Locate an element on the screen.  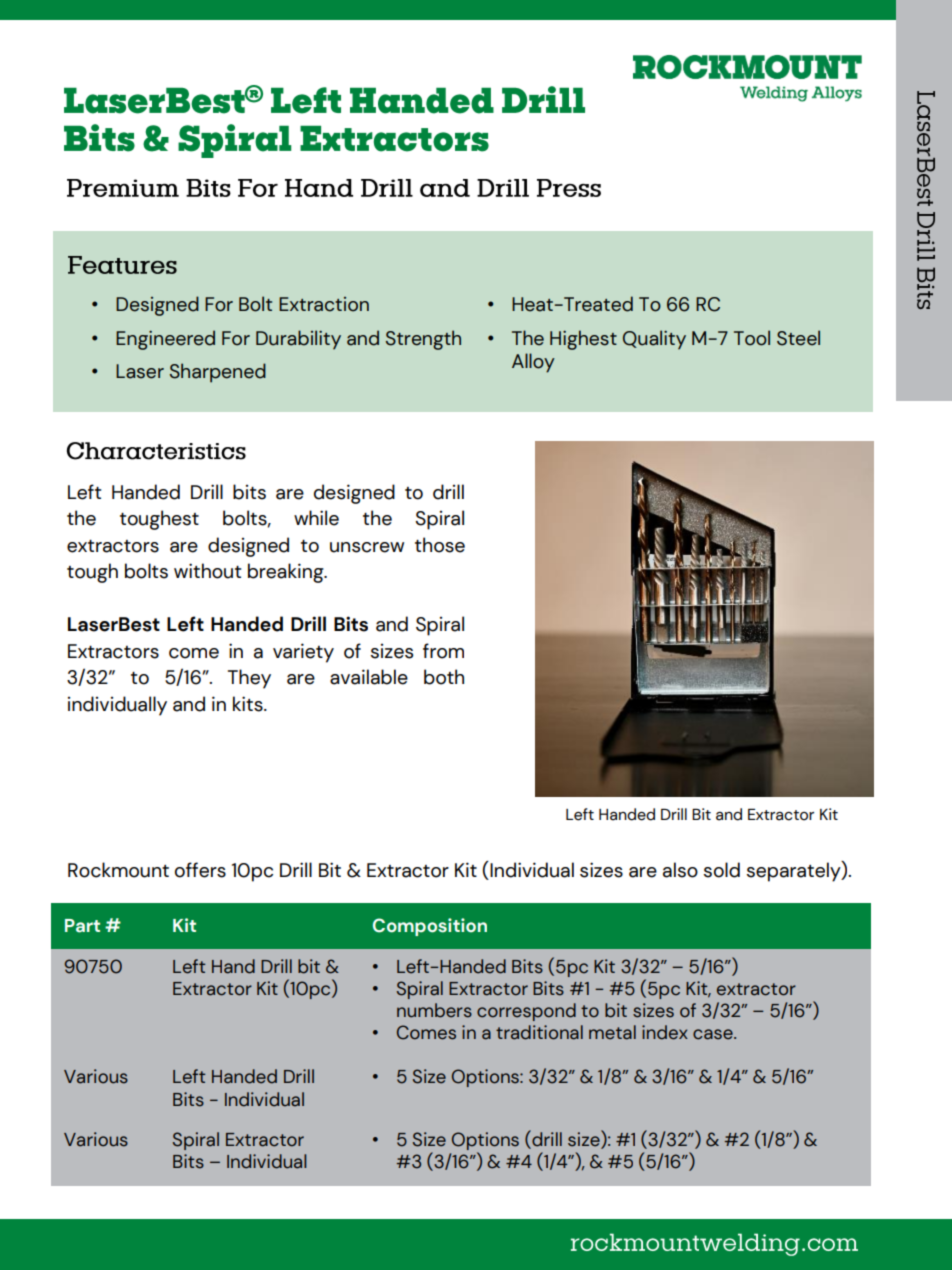
Strength is located at coordinates (423, 340).
